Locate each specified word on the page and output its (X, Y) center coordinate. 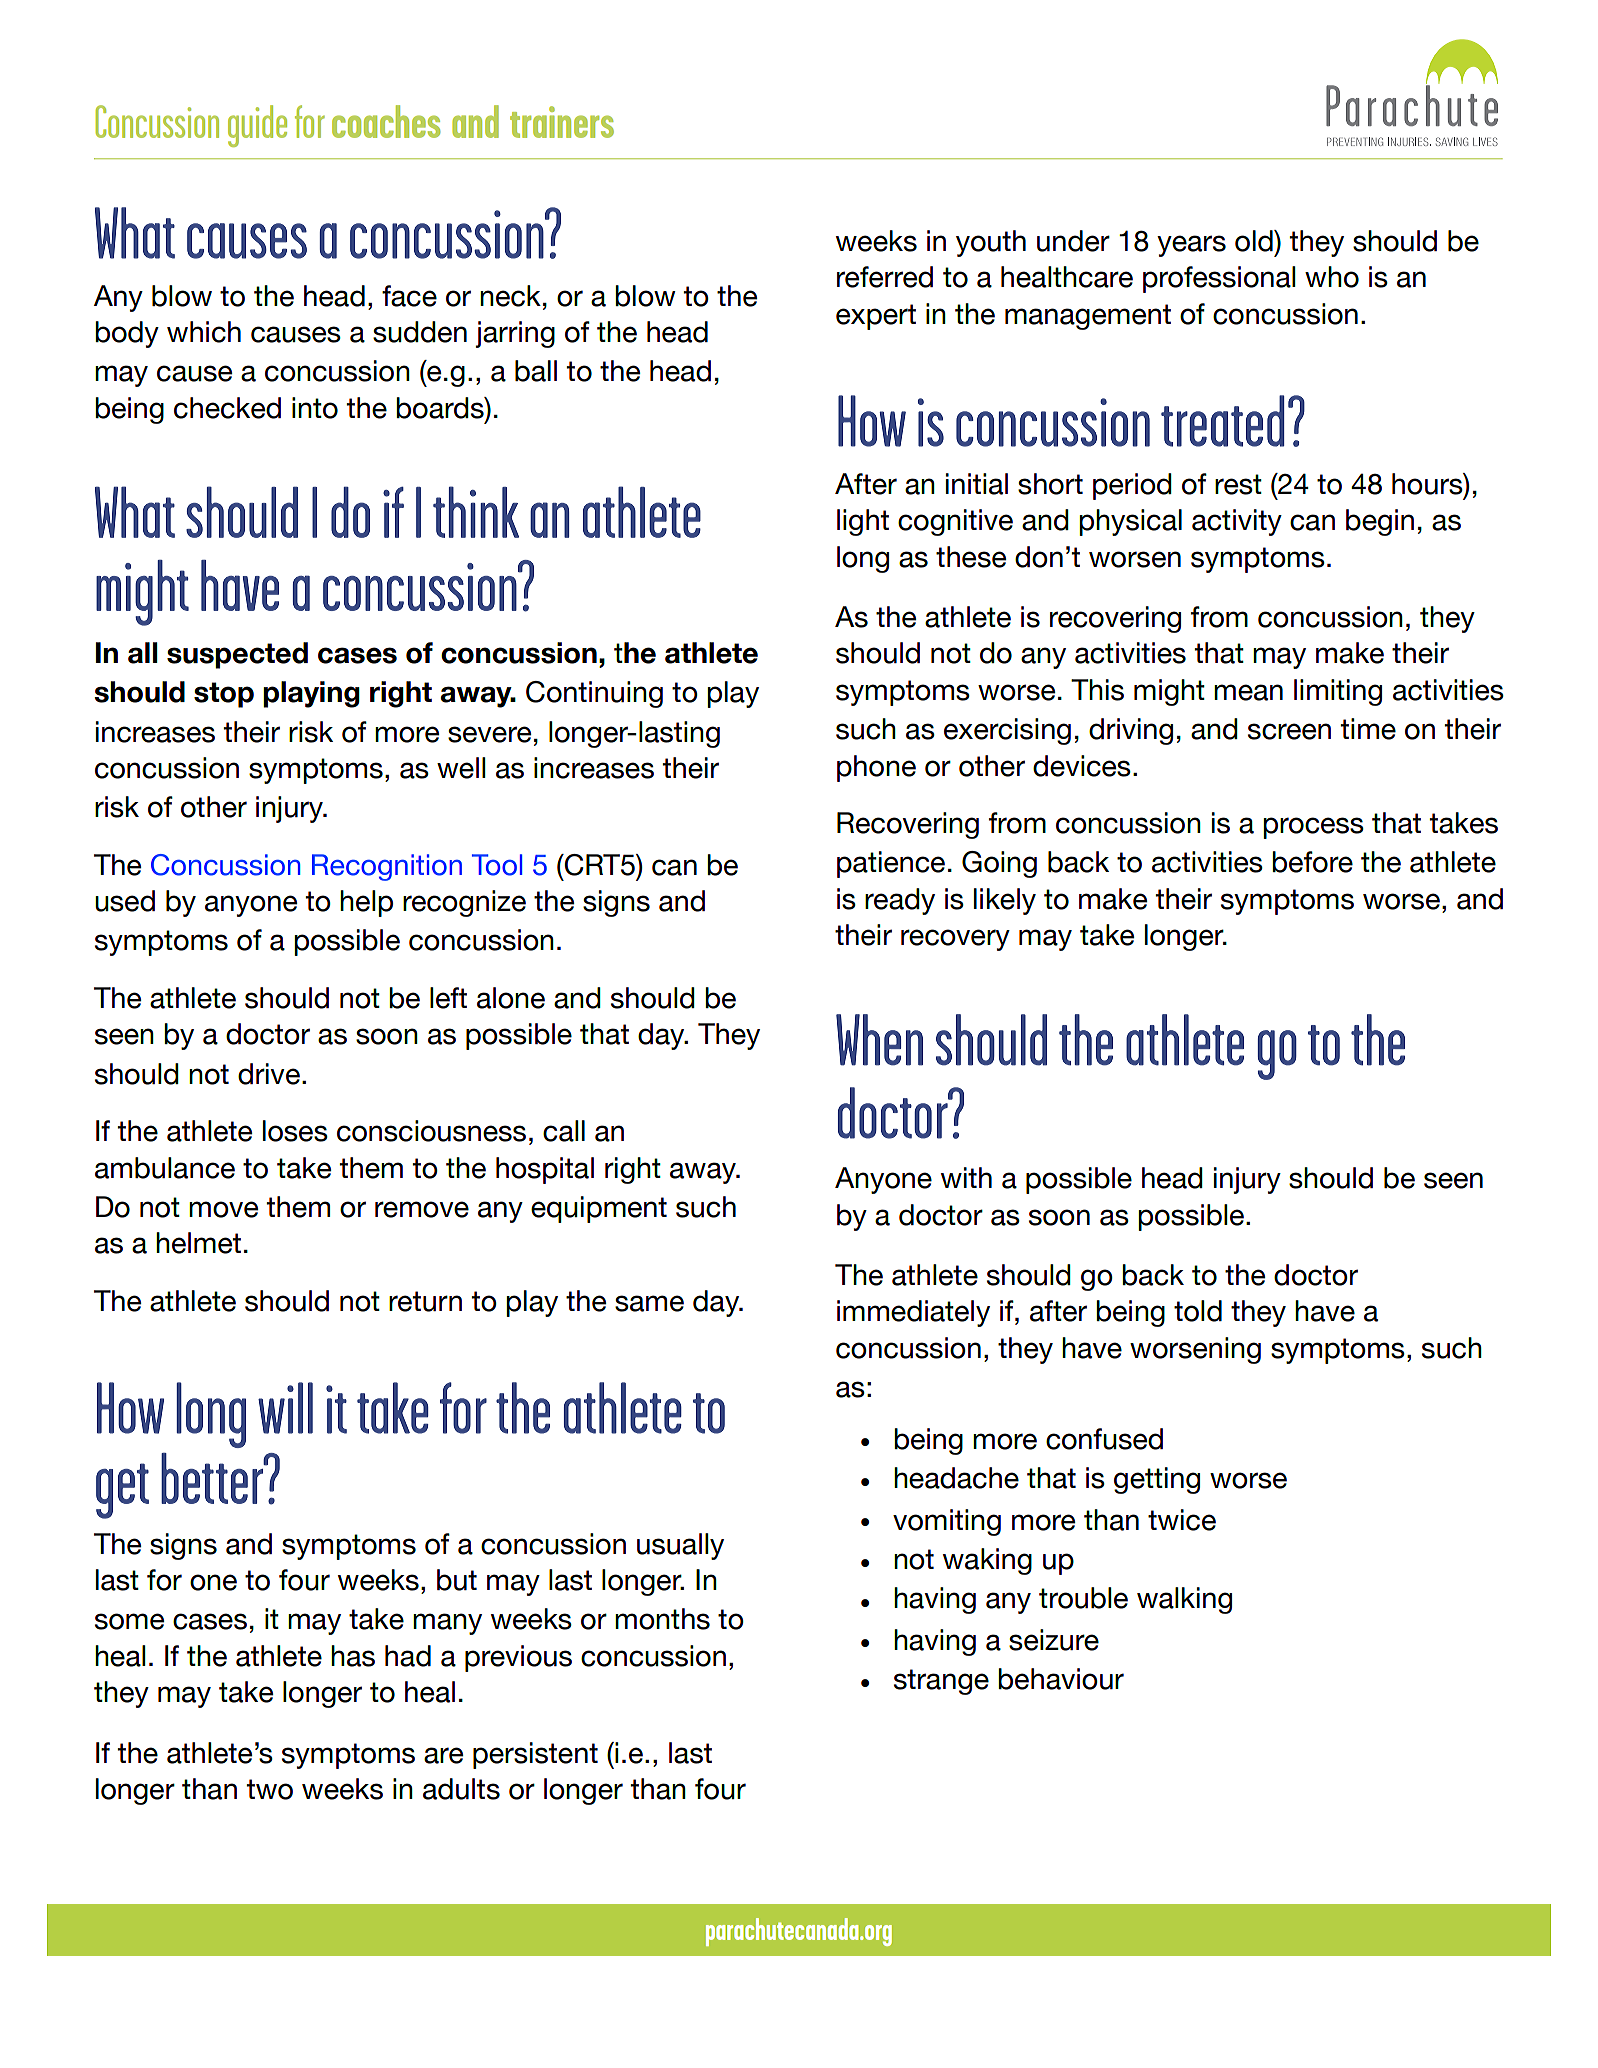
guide (257, 126)
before (1312, 862)
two (270, 1789)
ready (900, 901)
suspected (237, 655)
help (366, 903)
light (863, 522)
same (649, 1303)
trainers (562, 122)
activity (1237, 522)
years (1191, 246)
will (285, 1408)
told (1198, 1311)
